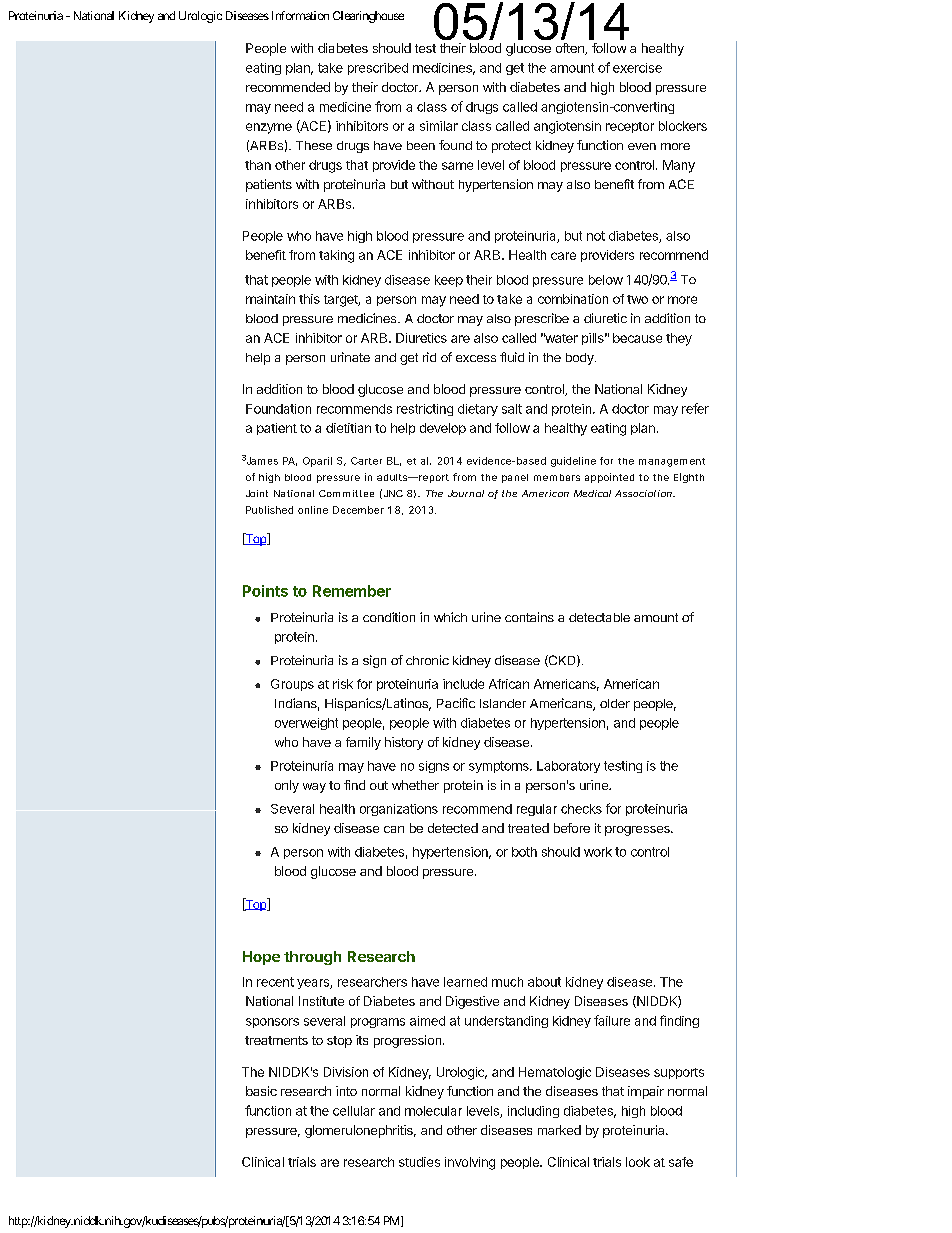  What do you see at coordinates (470, 1163) in the image?
I see `involving` at bounding box center [470, 1163].
